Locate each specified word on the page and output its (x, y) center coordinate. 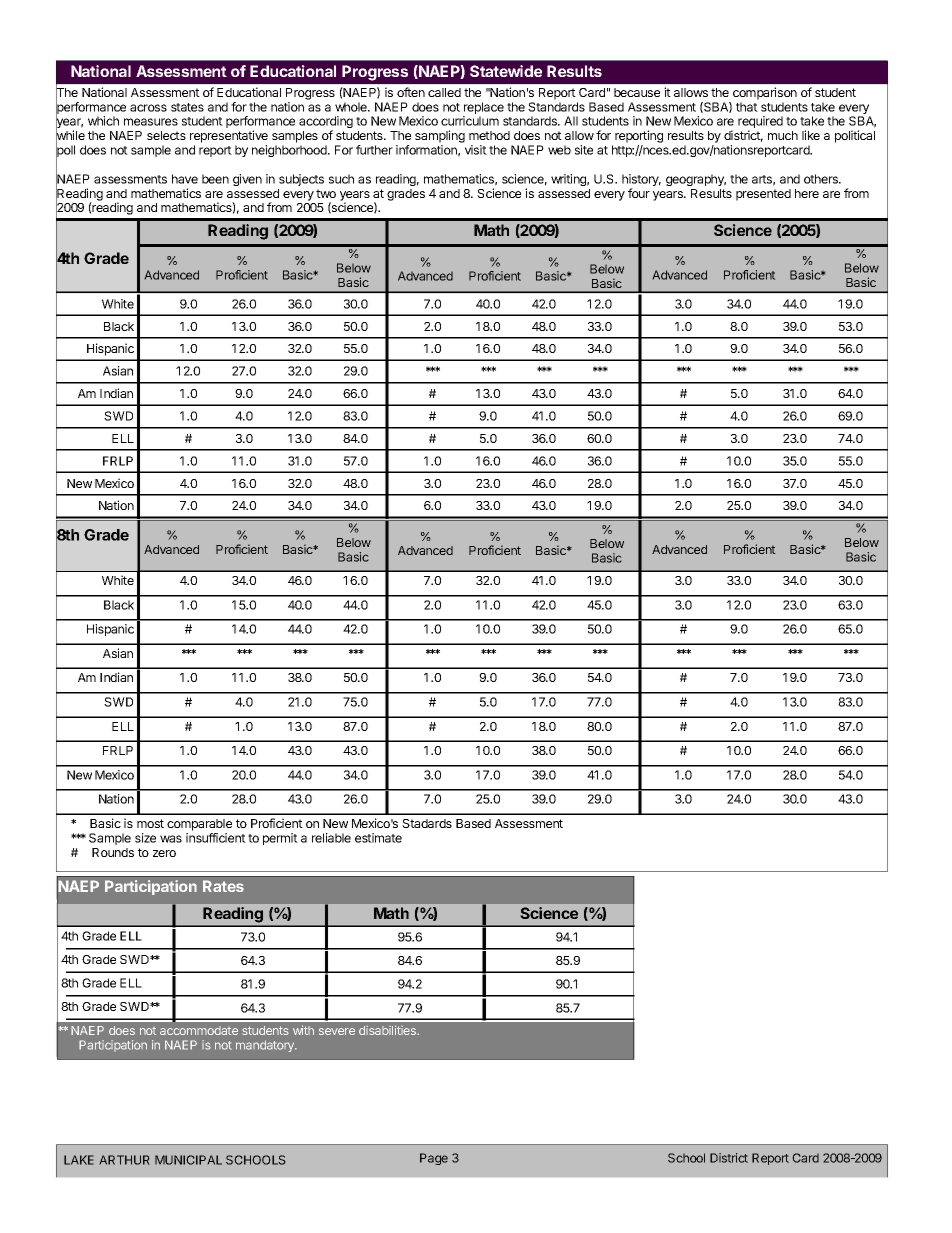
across (148, 108)
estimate (378, 838)
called (444, 92)
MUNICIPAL (188, 1160)
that (747, 107)
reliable (331, 838)
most (150, 823)
